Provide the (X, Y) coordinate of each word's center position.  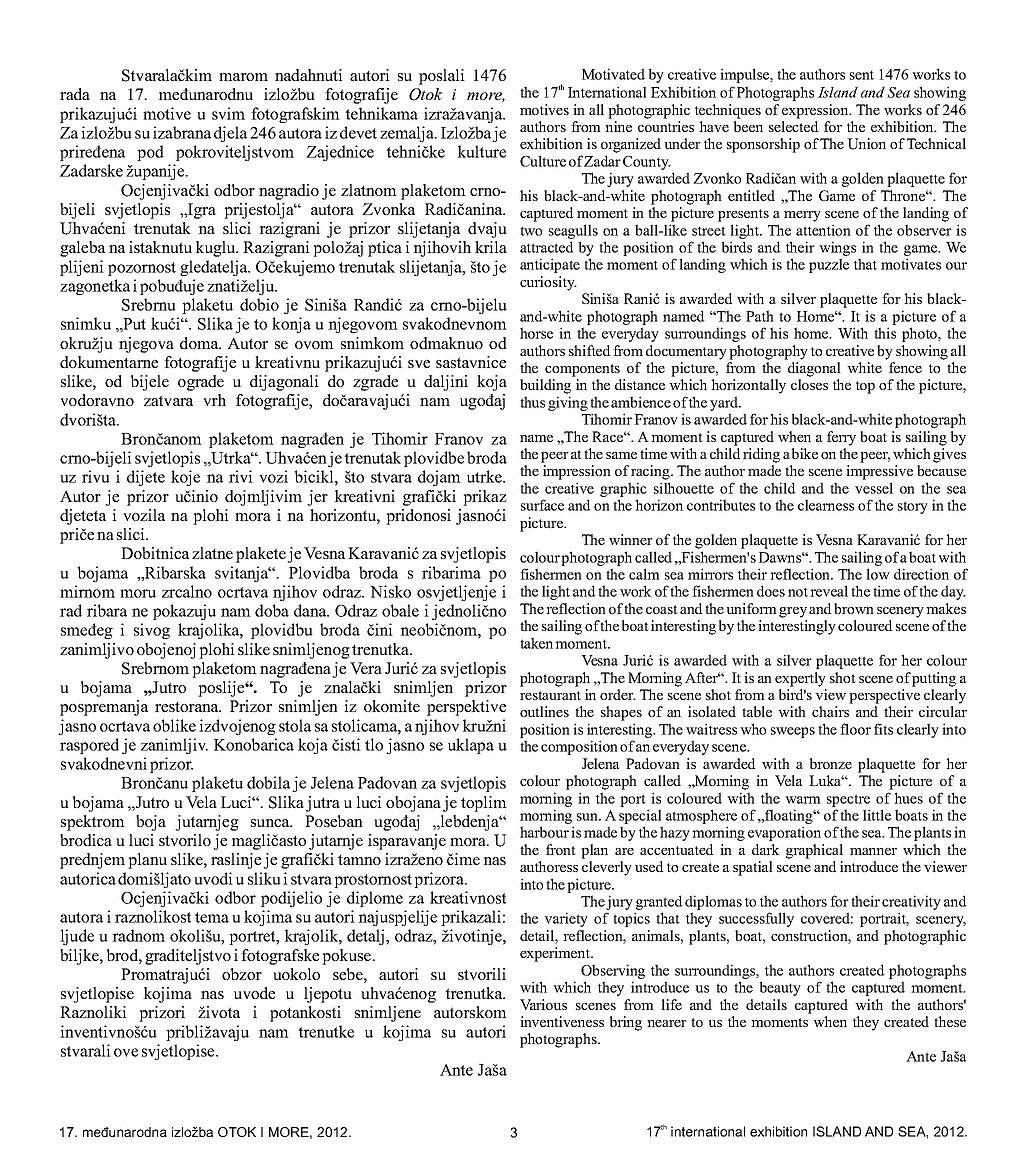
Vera (366, 668)
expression (816, 111)
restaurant (550, 695)
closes (809, 384)
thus (532, 402)
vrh (214, 400)
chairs (830, 711)
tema (212, 917)
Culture (543, 161)
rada (75, 94)
